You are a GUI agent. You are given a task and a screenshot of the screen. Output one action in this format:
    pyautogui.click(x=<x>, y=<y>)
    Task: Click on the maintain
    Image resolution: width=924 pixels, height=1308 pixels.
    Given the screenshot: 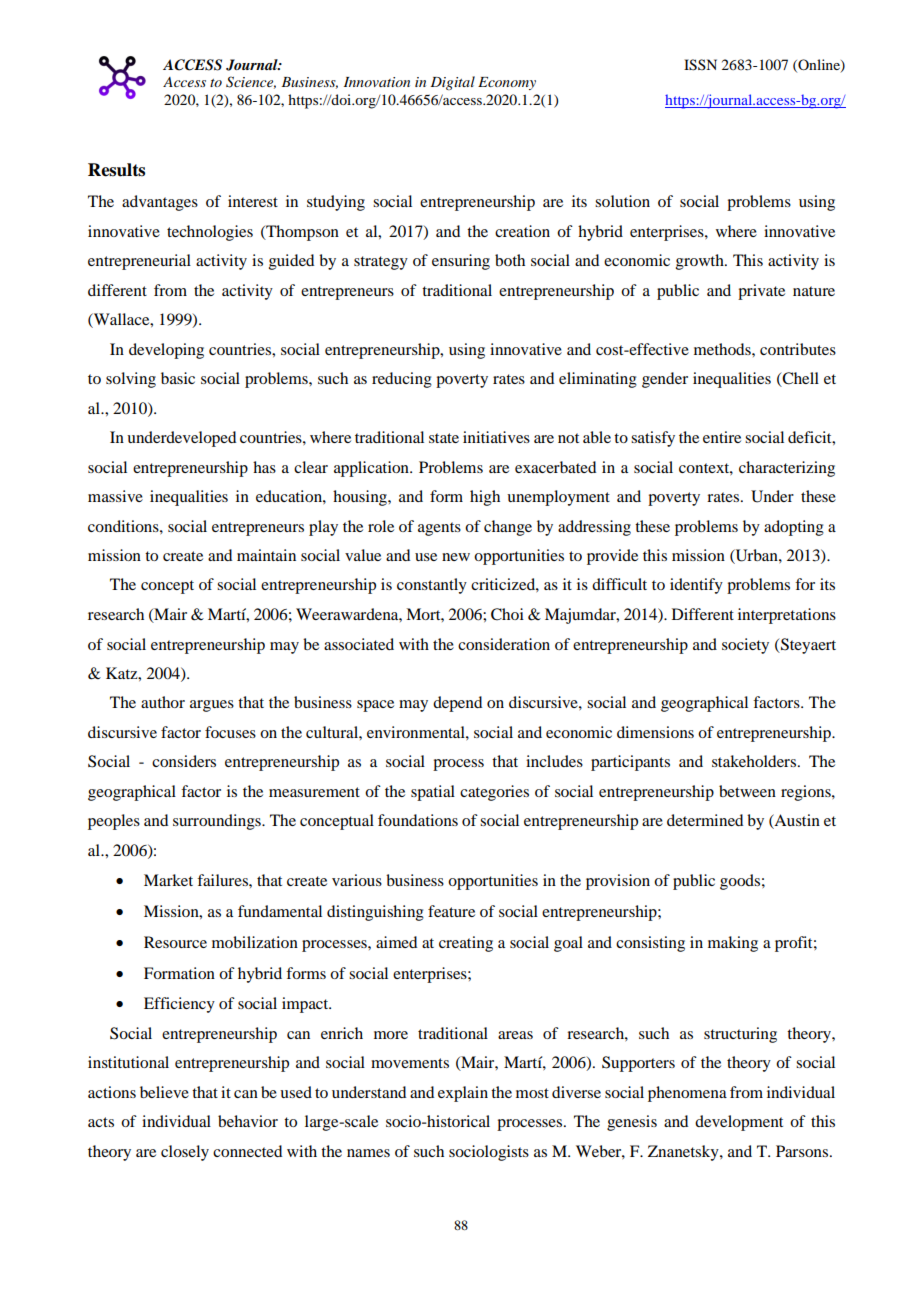 What is the action you would take?
    pyautogui.click(x=266, y=555)
